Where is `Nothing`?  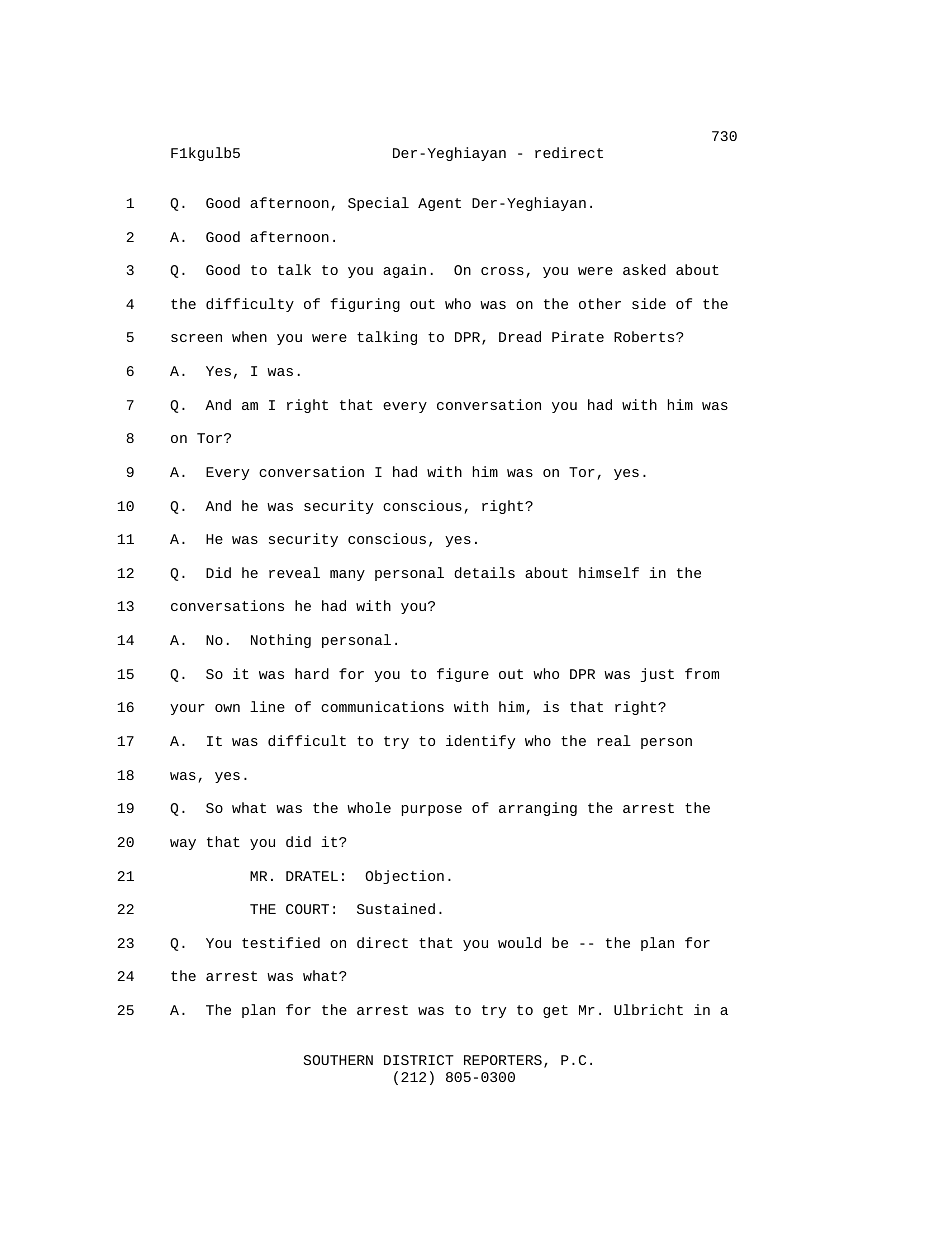
Nothing is located at coordinates (281, 641).
